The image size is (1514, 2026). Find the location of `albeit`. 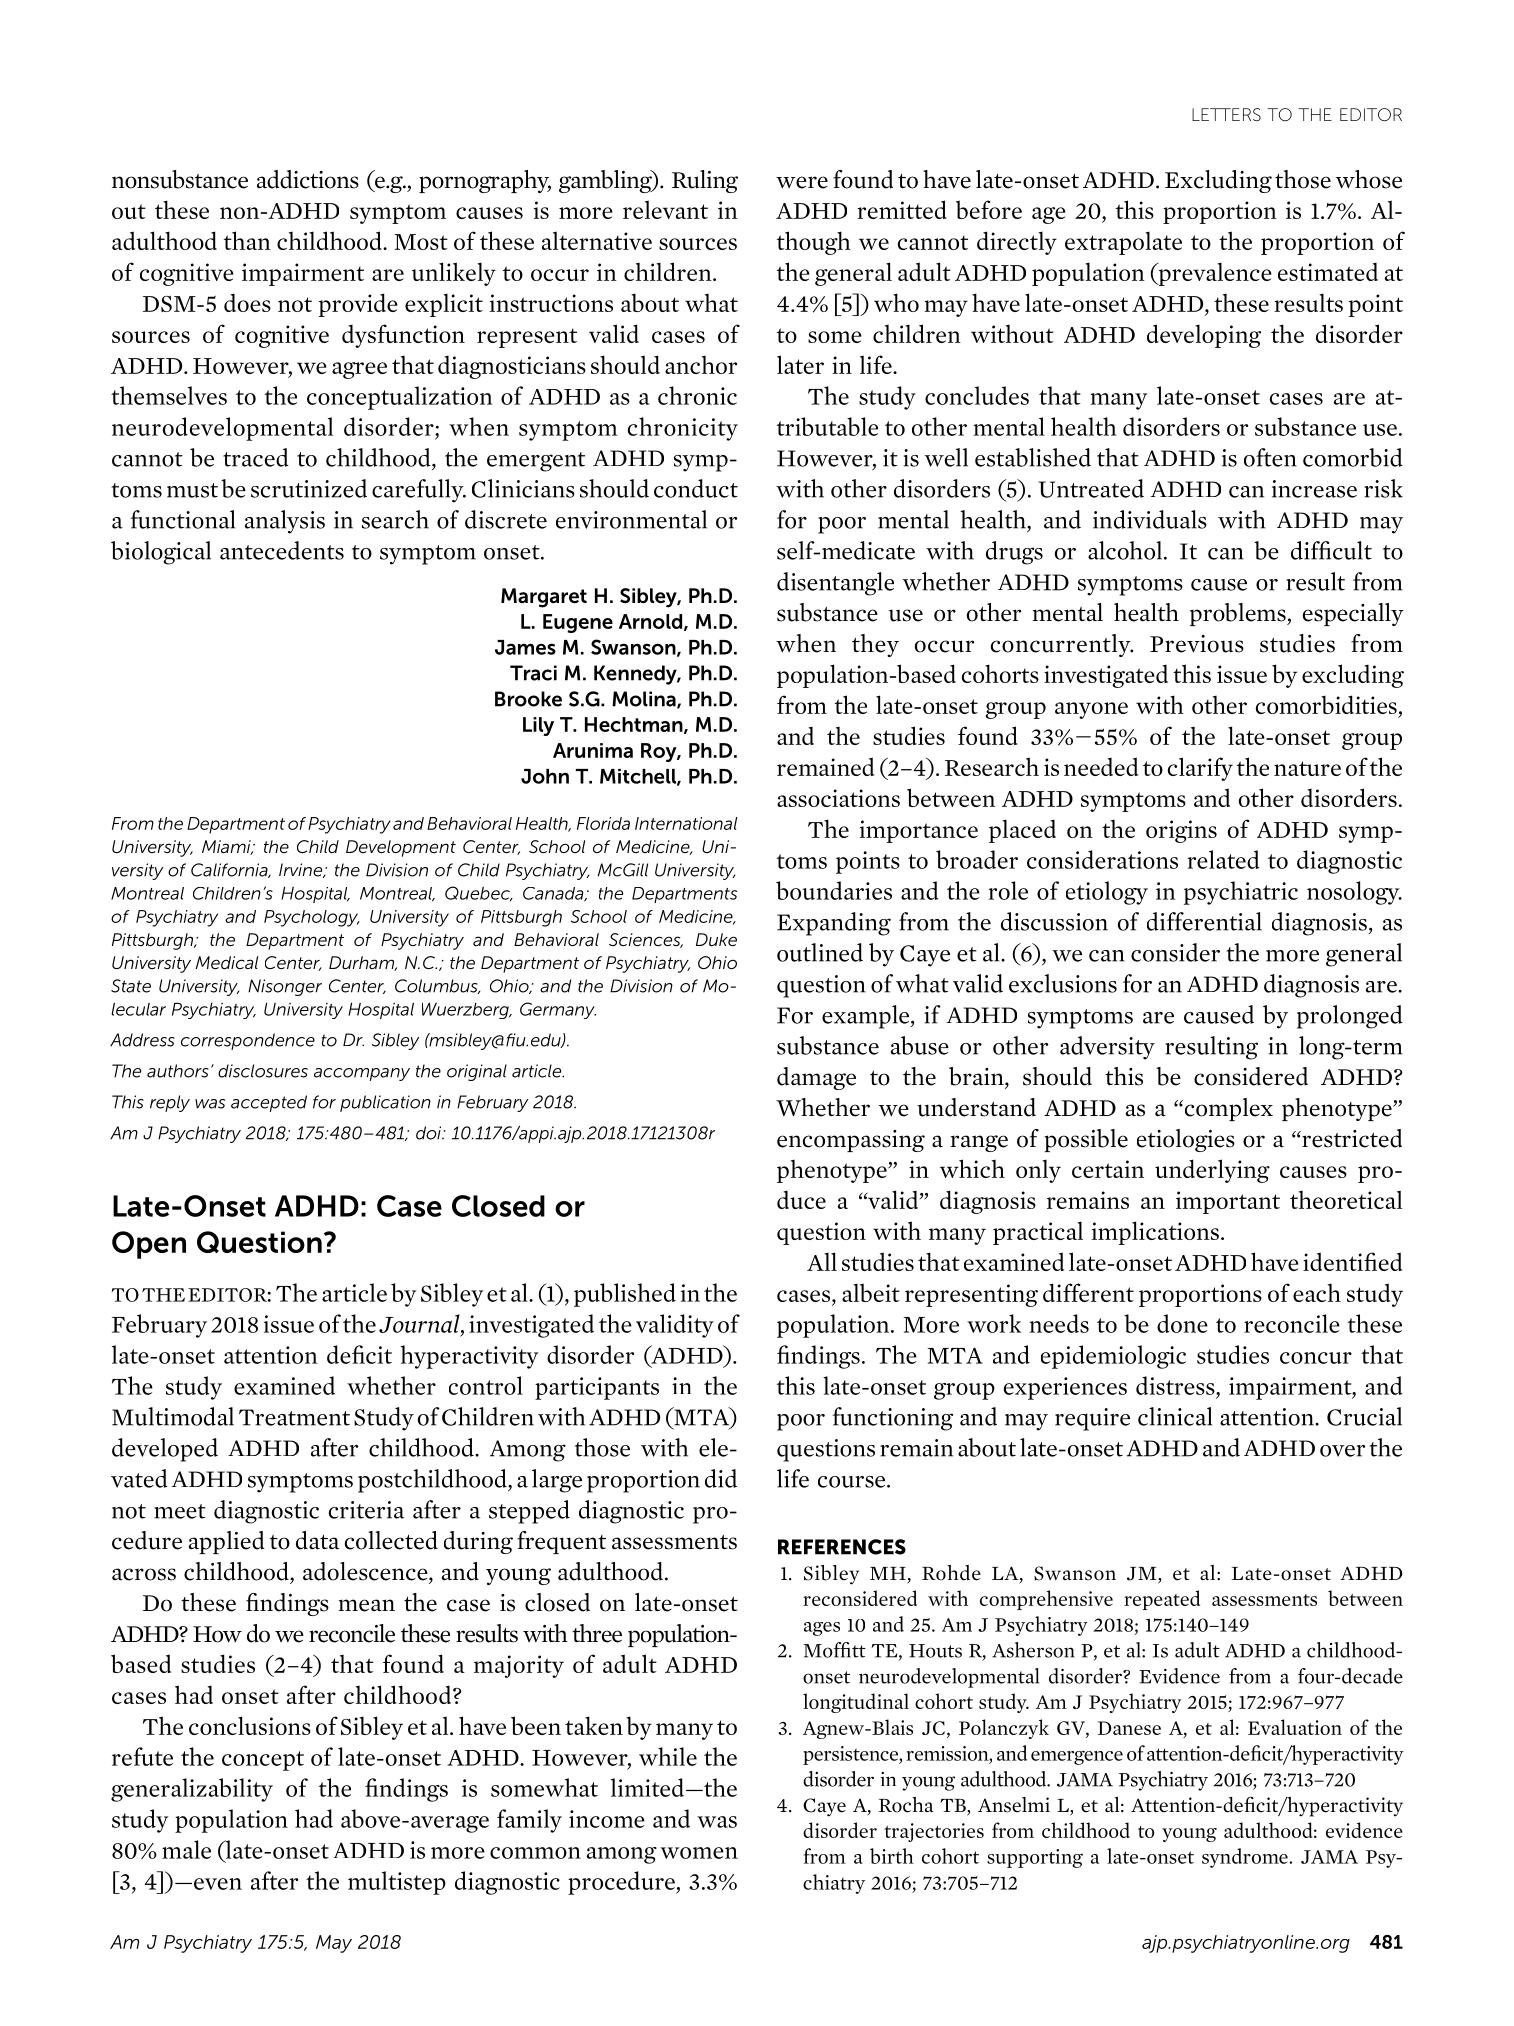

albeit is located at coordinates (871, 1292).
